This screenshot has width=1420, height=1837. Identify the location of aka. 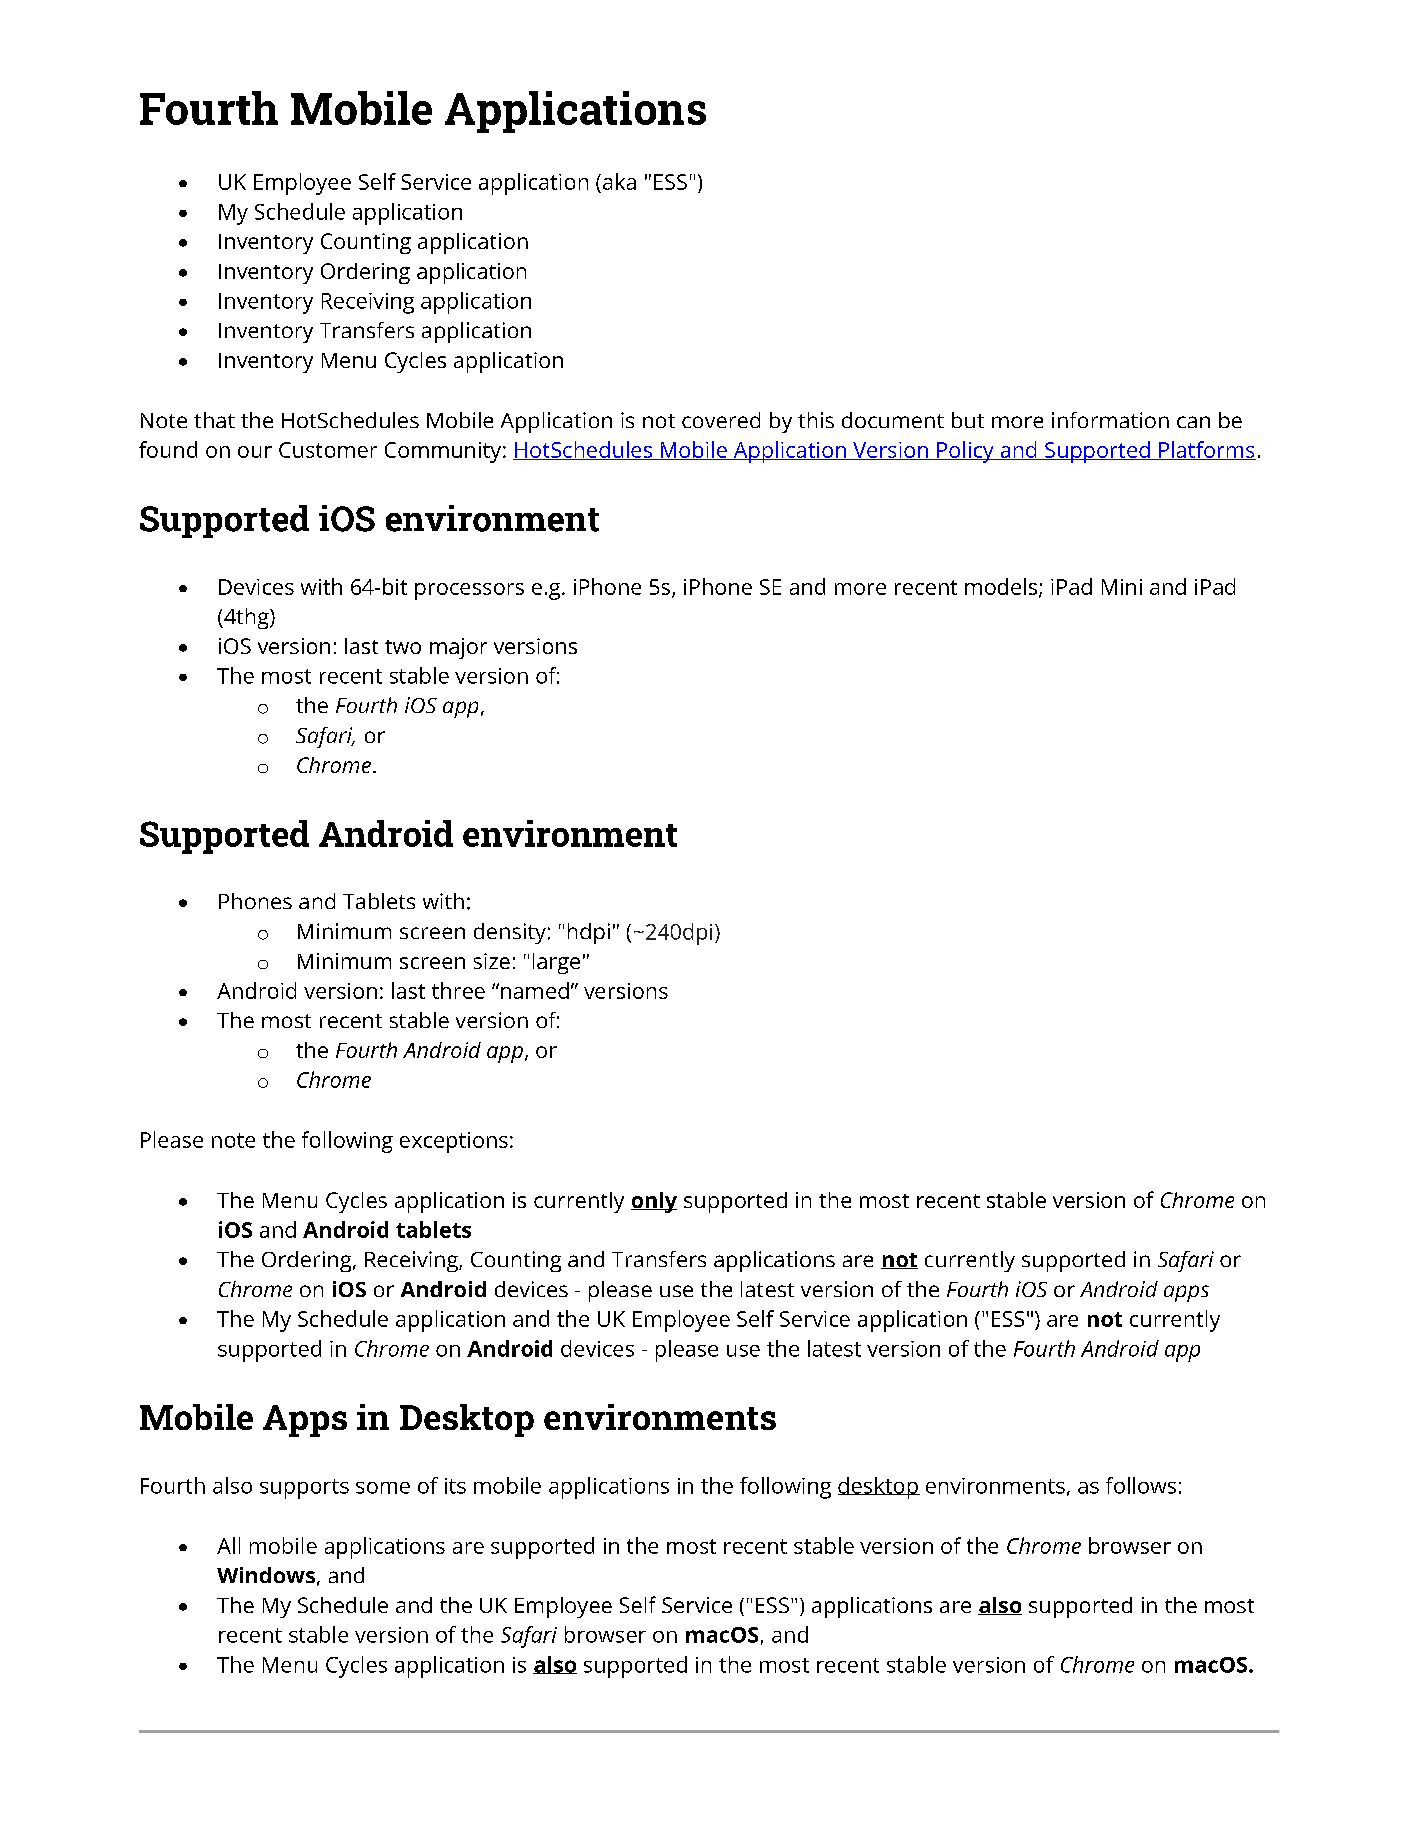
(619, 181).
